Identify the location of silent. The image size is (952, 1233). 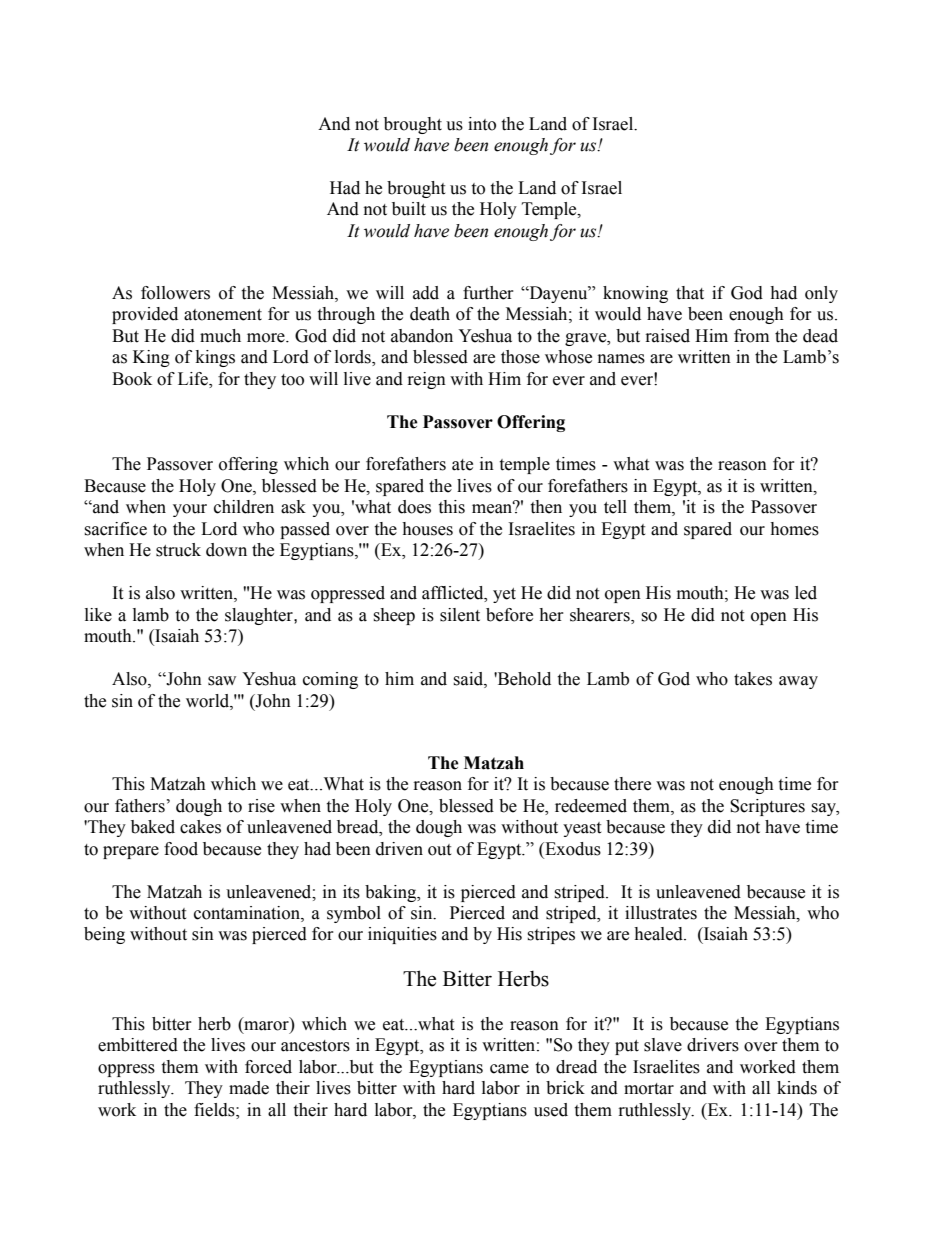
(460, 615).
